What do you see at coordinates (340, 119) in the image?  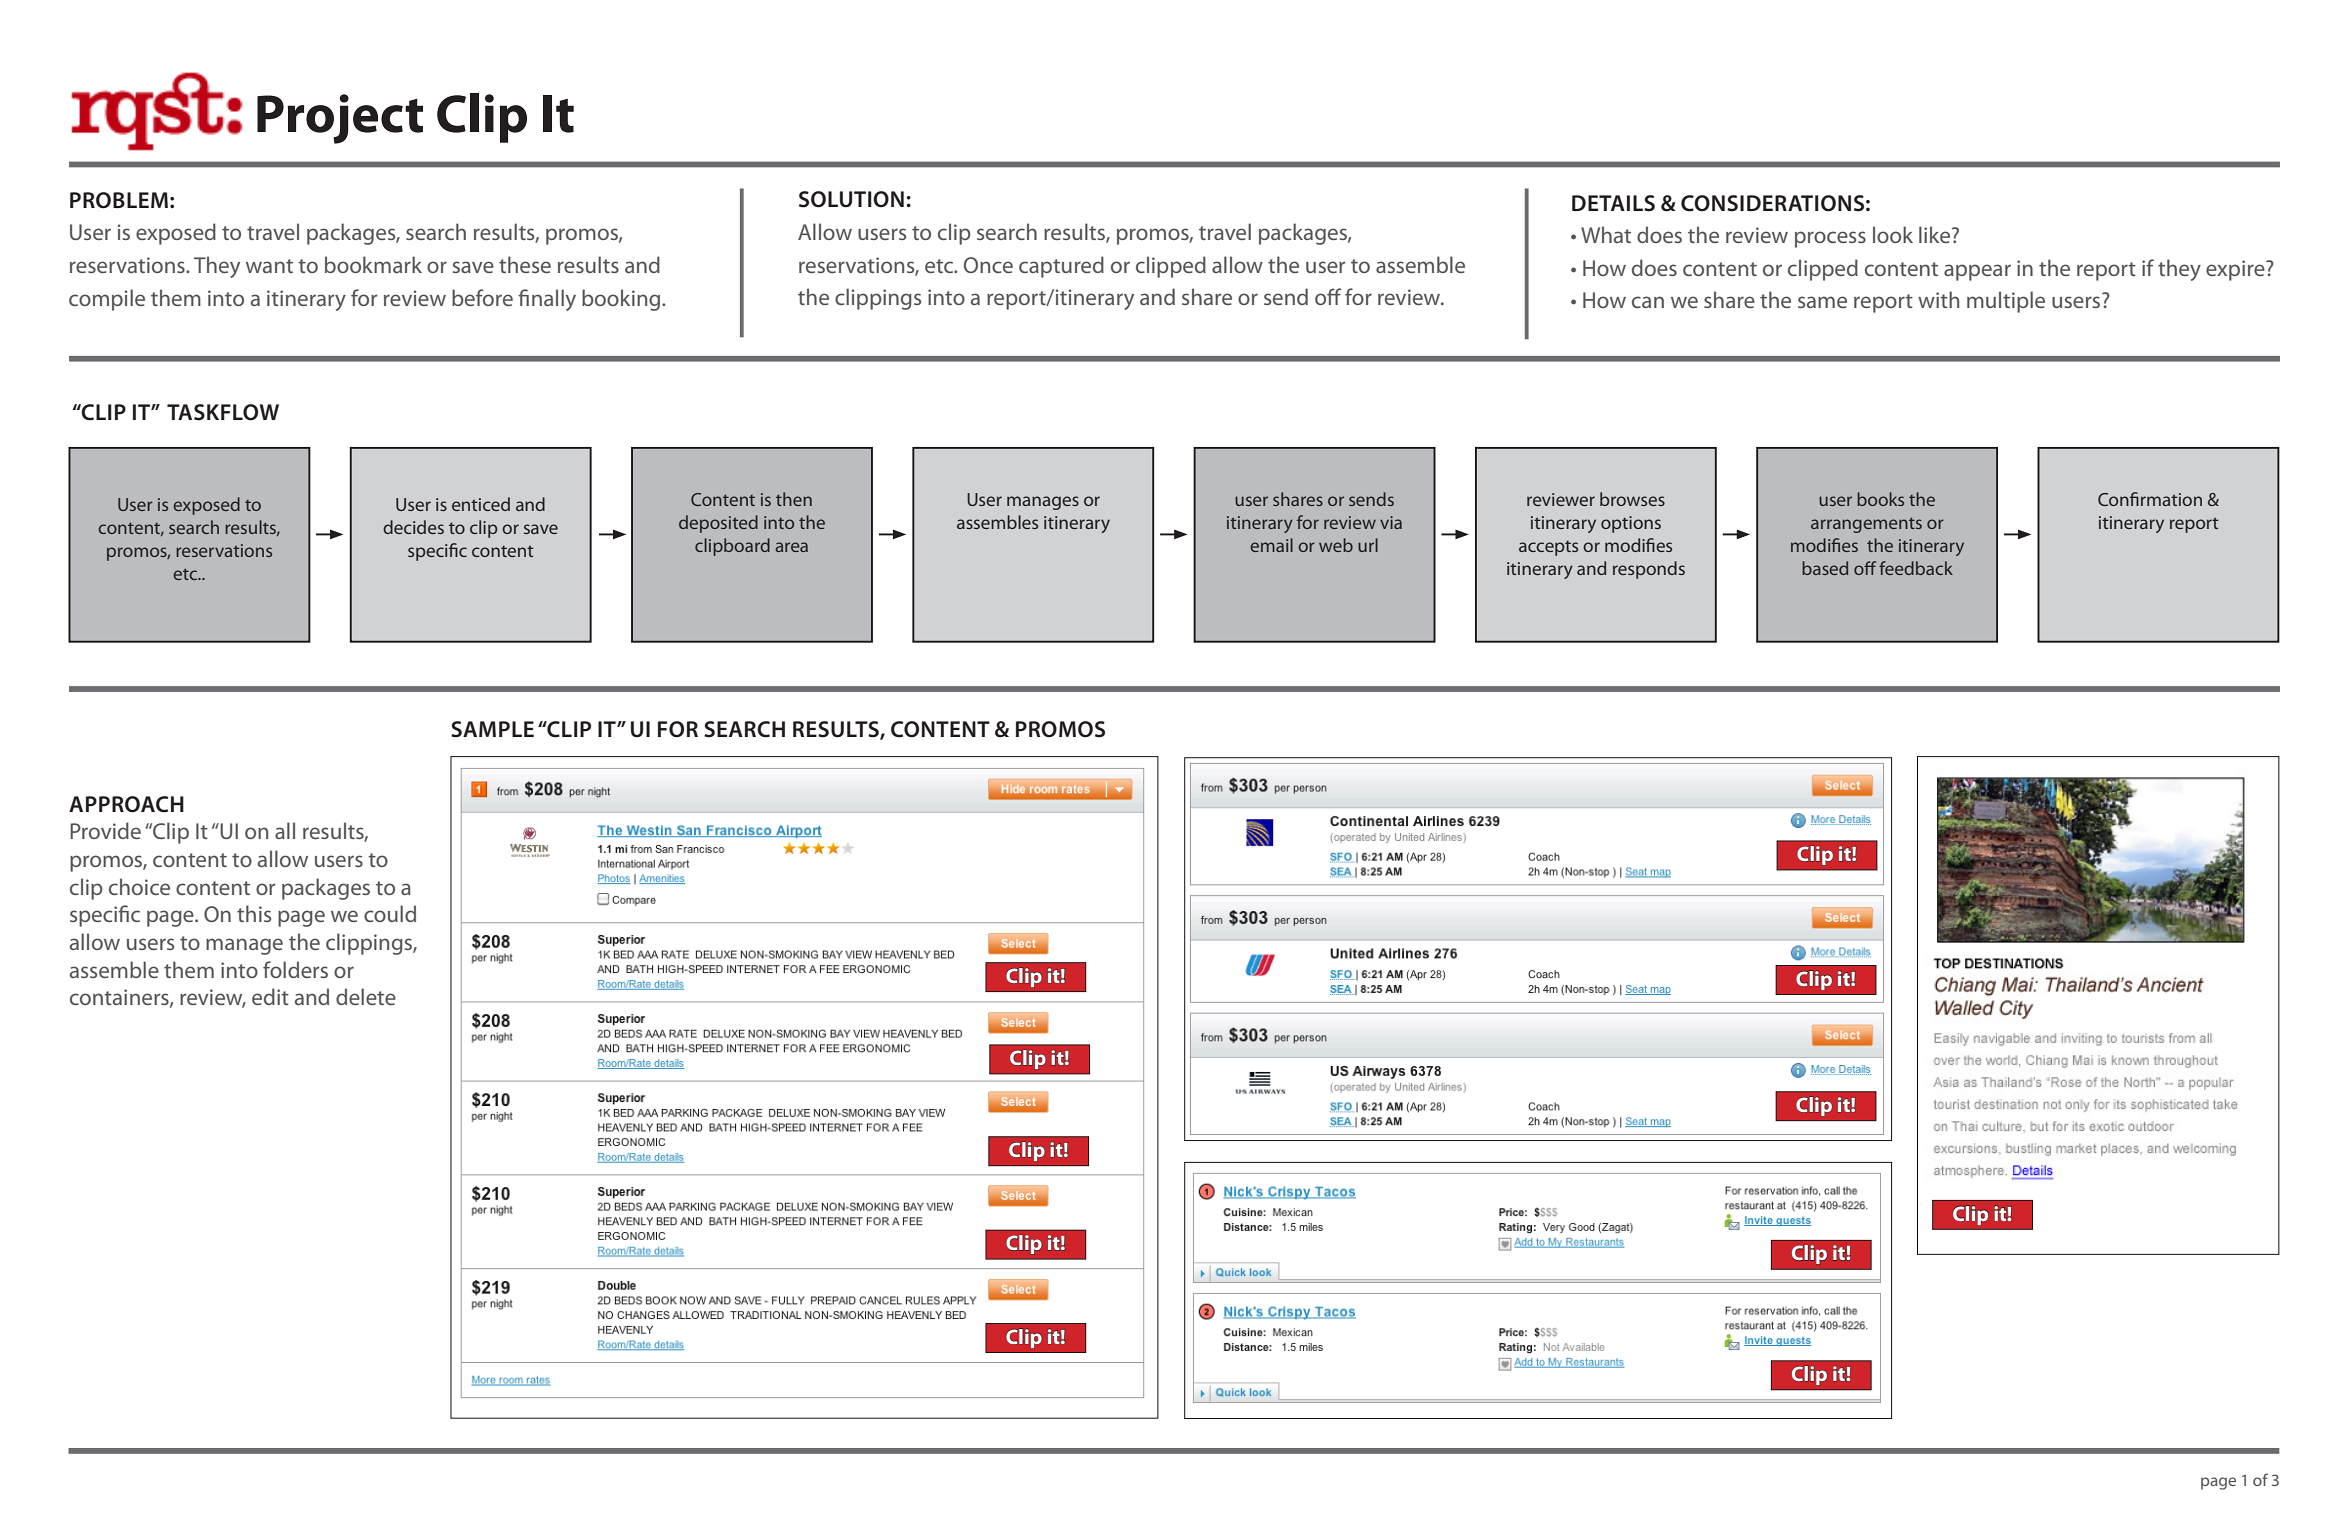 I see `Project` at bounding box center [340, 119].
